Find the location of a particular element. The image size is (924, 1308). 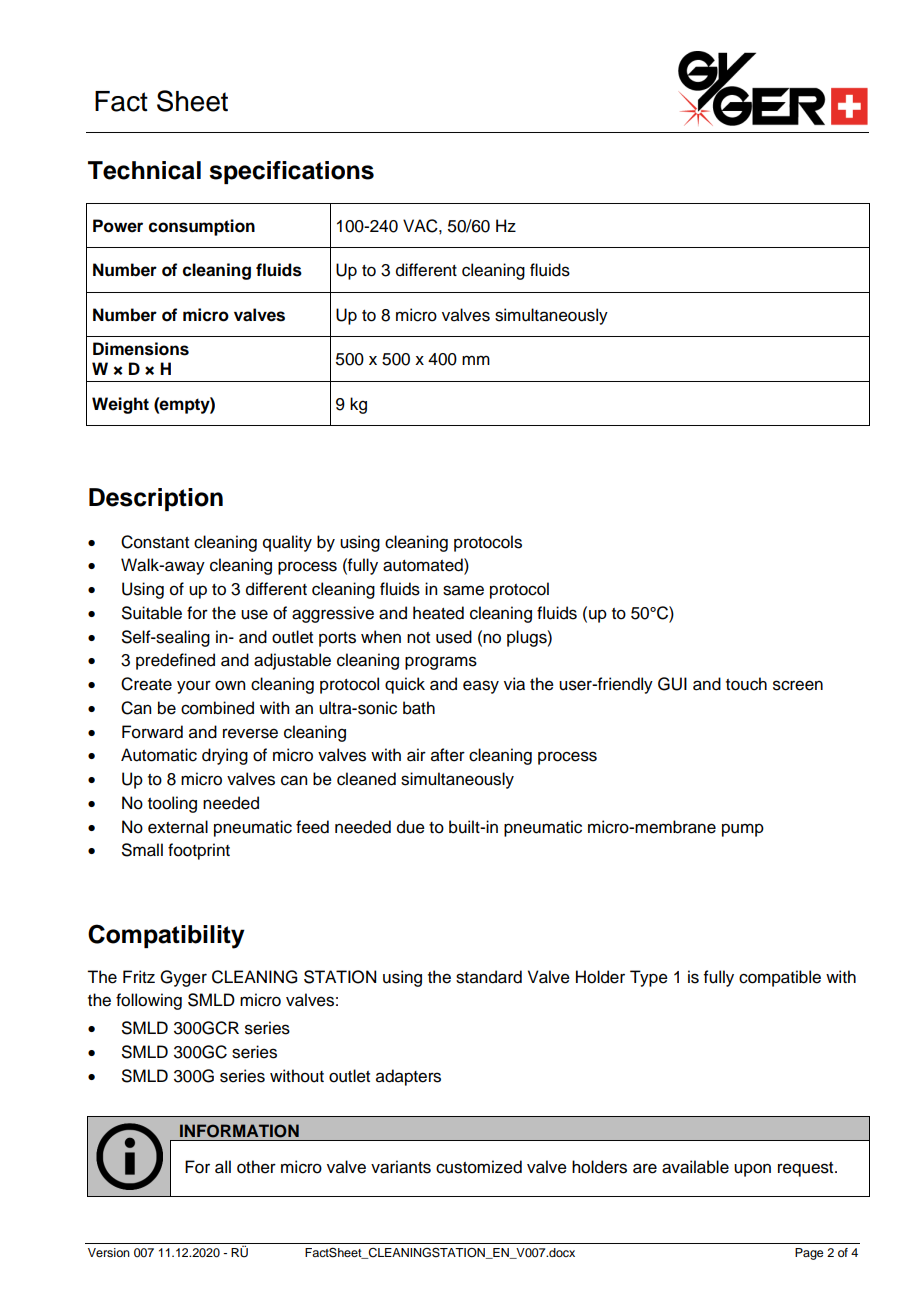

Version is located at coordinates (109, 1252).
